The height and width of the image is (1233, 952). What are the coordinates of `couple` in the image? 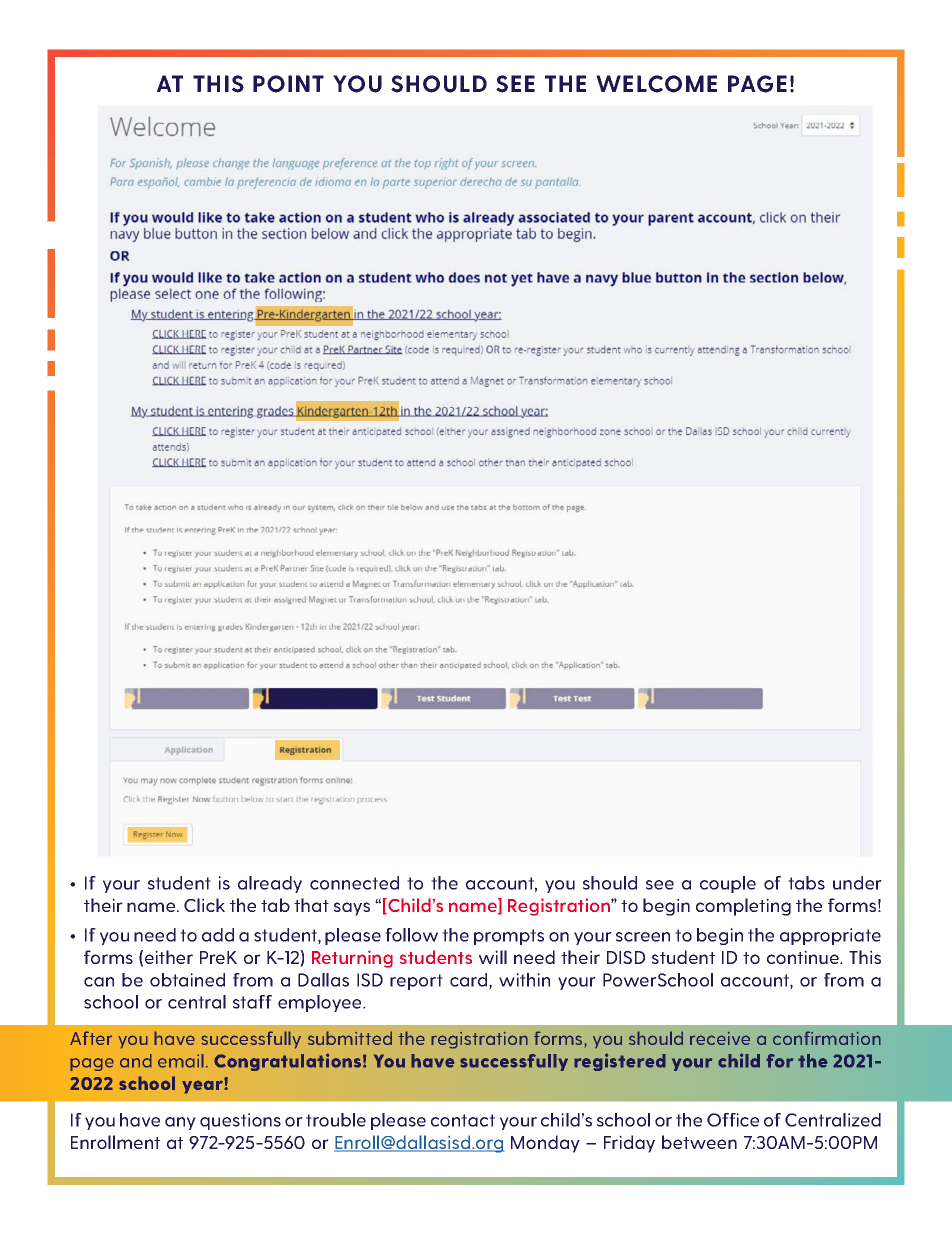 It's located at (728, 884).
